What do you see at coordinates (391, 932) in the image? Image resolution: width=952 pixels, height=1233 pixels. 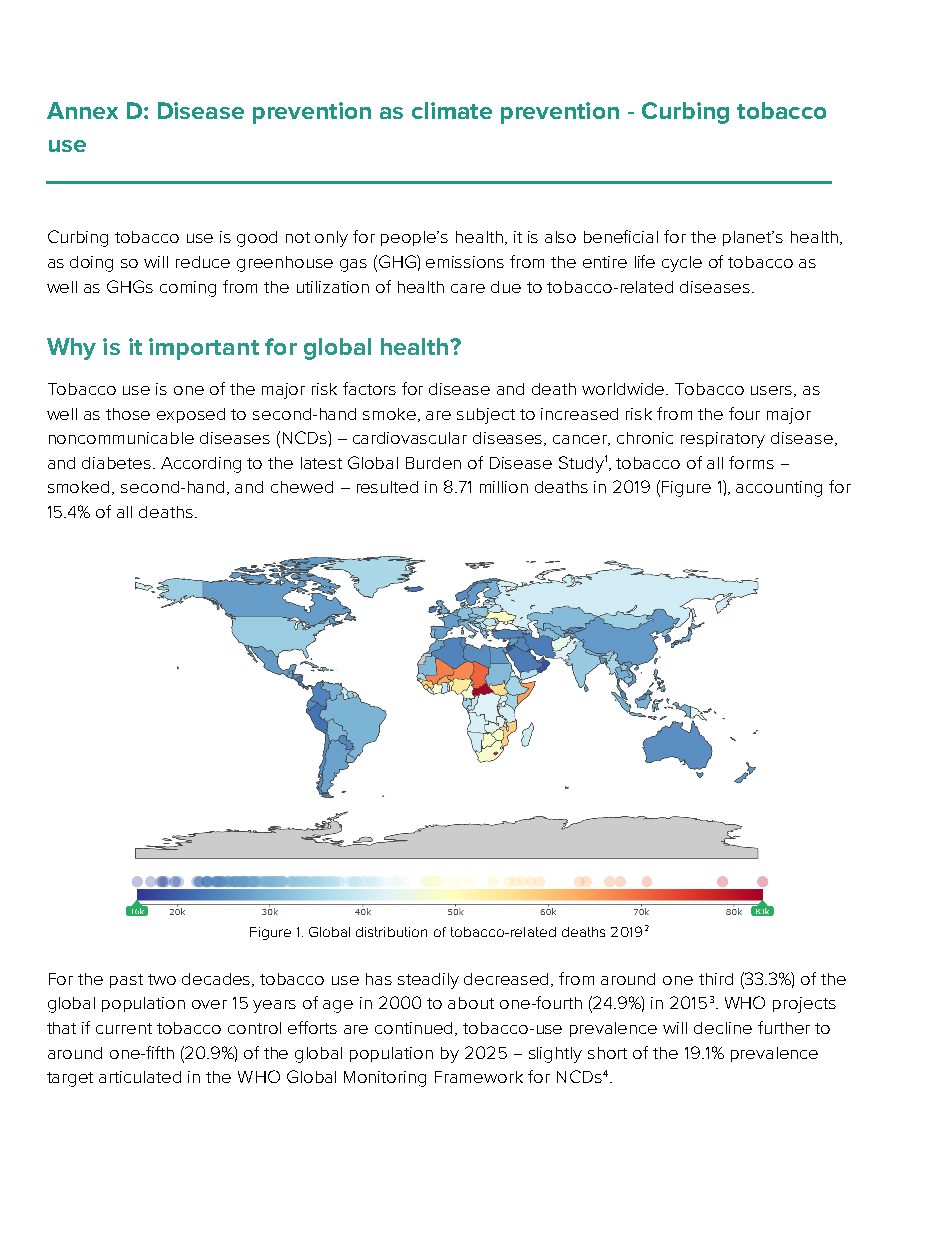 I see `distribution` at bounding box center [391, 932].
